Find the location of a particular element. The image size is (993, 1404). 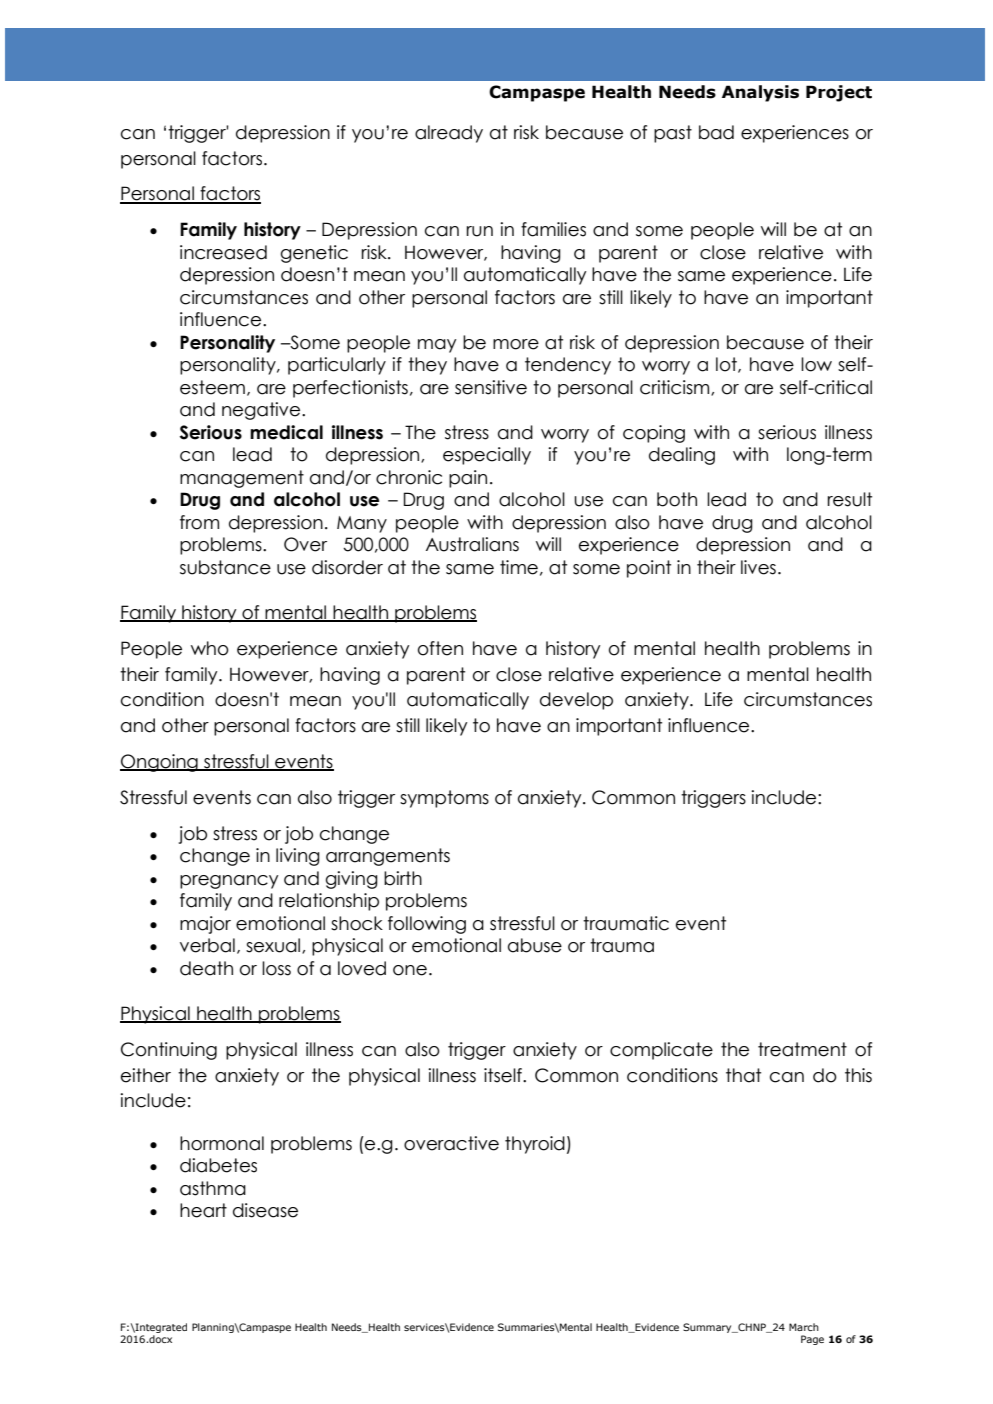

heart is located at coordinates (203, 1210).
